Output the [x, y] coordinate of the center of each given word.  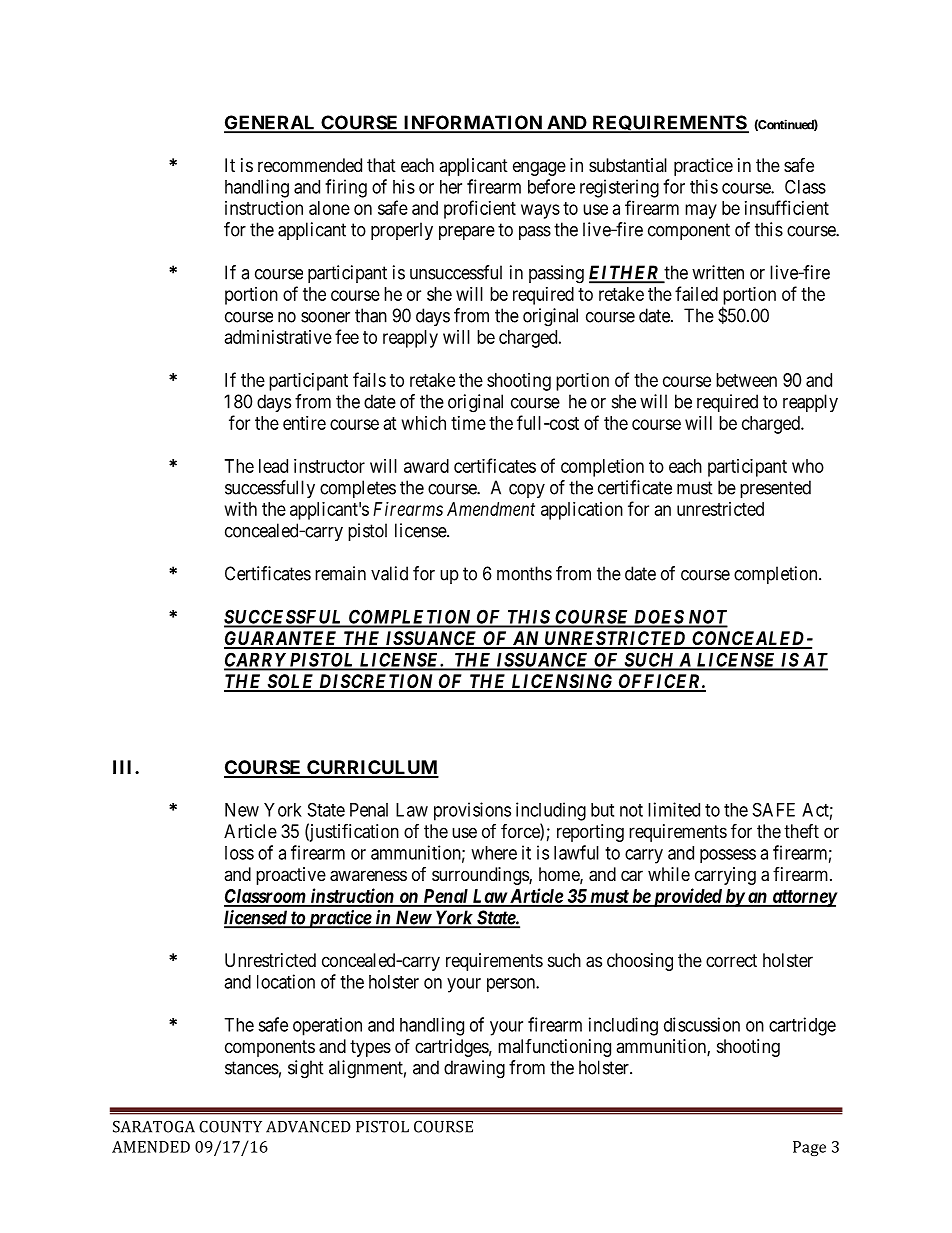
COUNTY [230, 1126]
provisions [472, 811]
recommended [310, 165]
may [701, 211]
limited [674, 809]
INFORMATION [472, 123]
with [241, 509]
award [426, 466]
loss [239, 853]
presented [775, 489]
